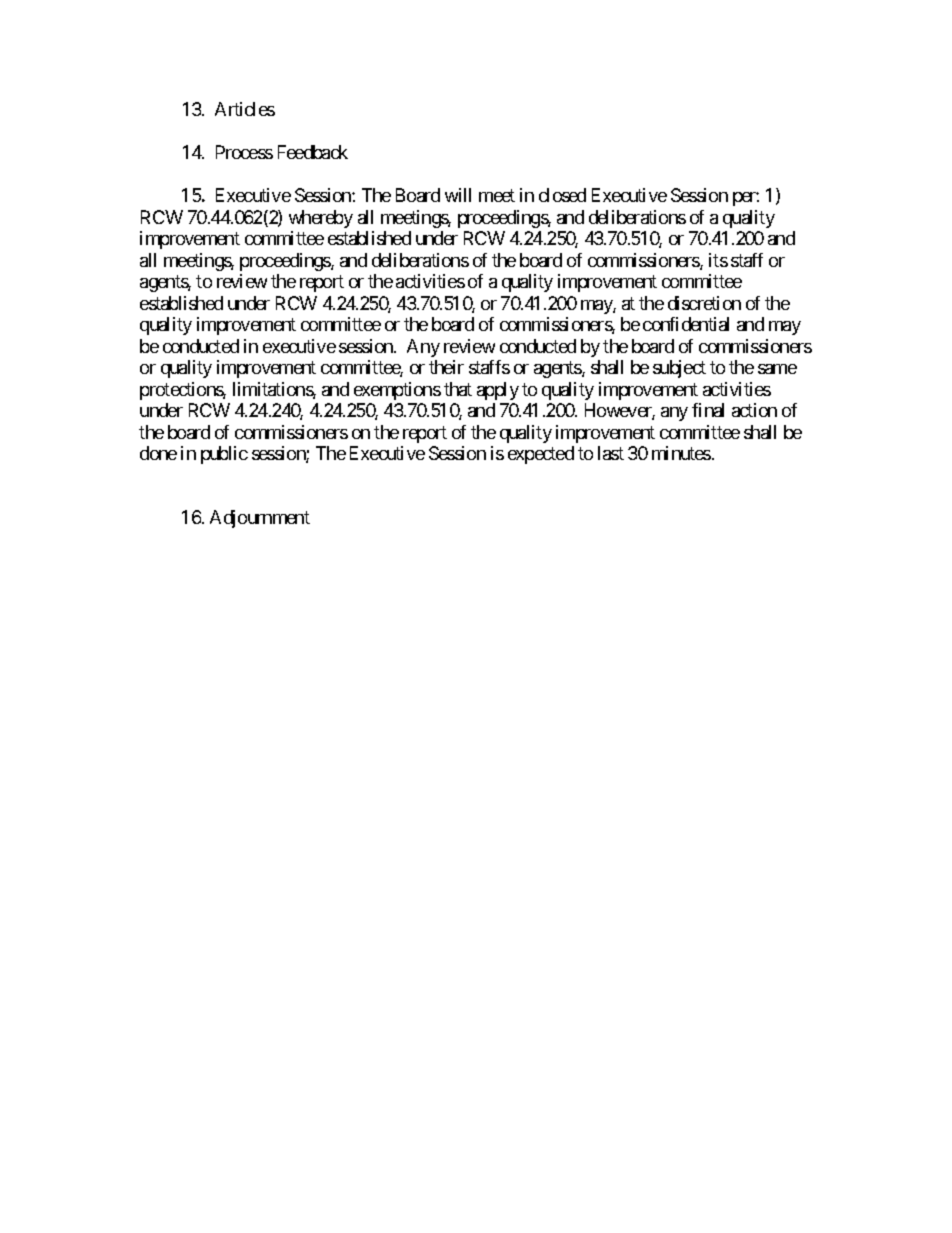 The height and width of the document is (1233, 952). Describe the element at coordinates (313, 152) in the document. I see `Feedback` at that location.
